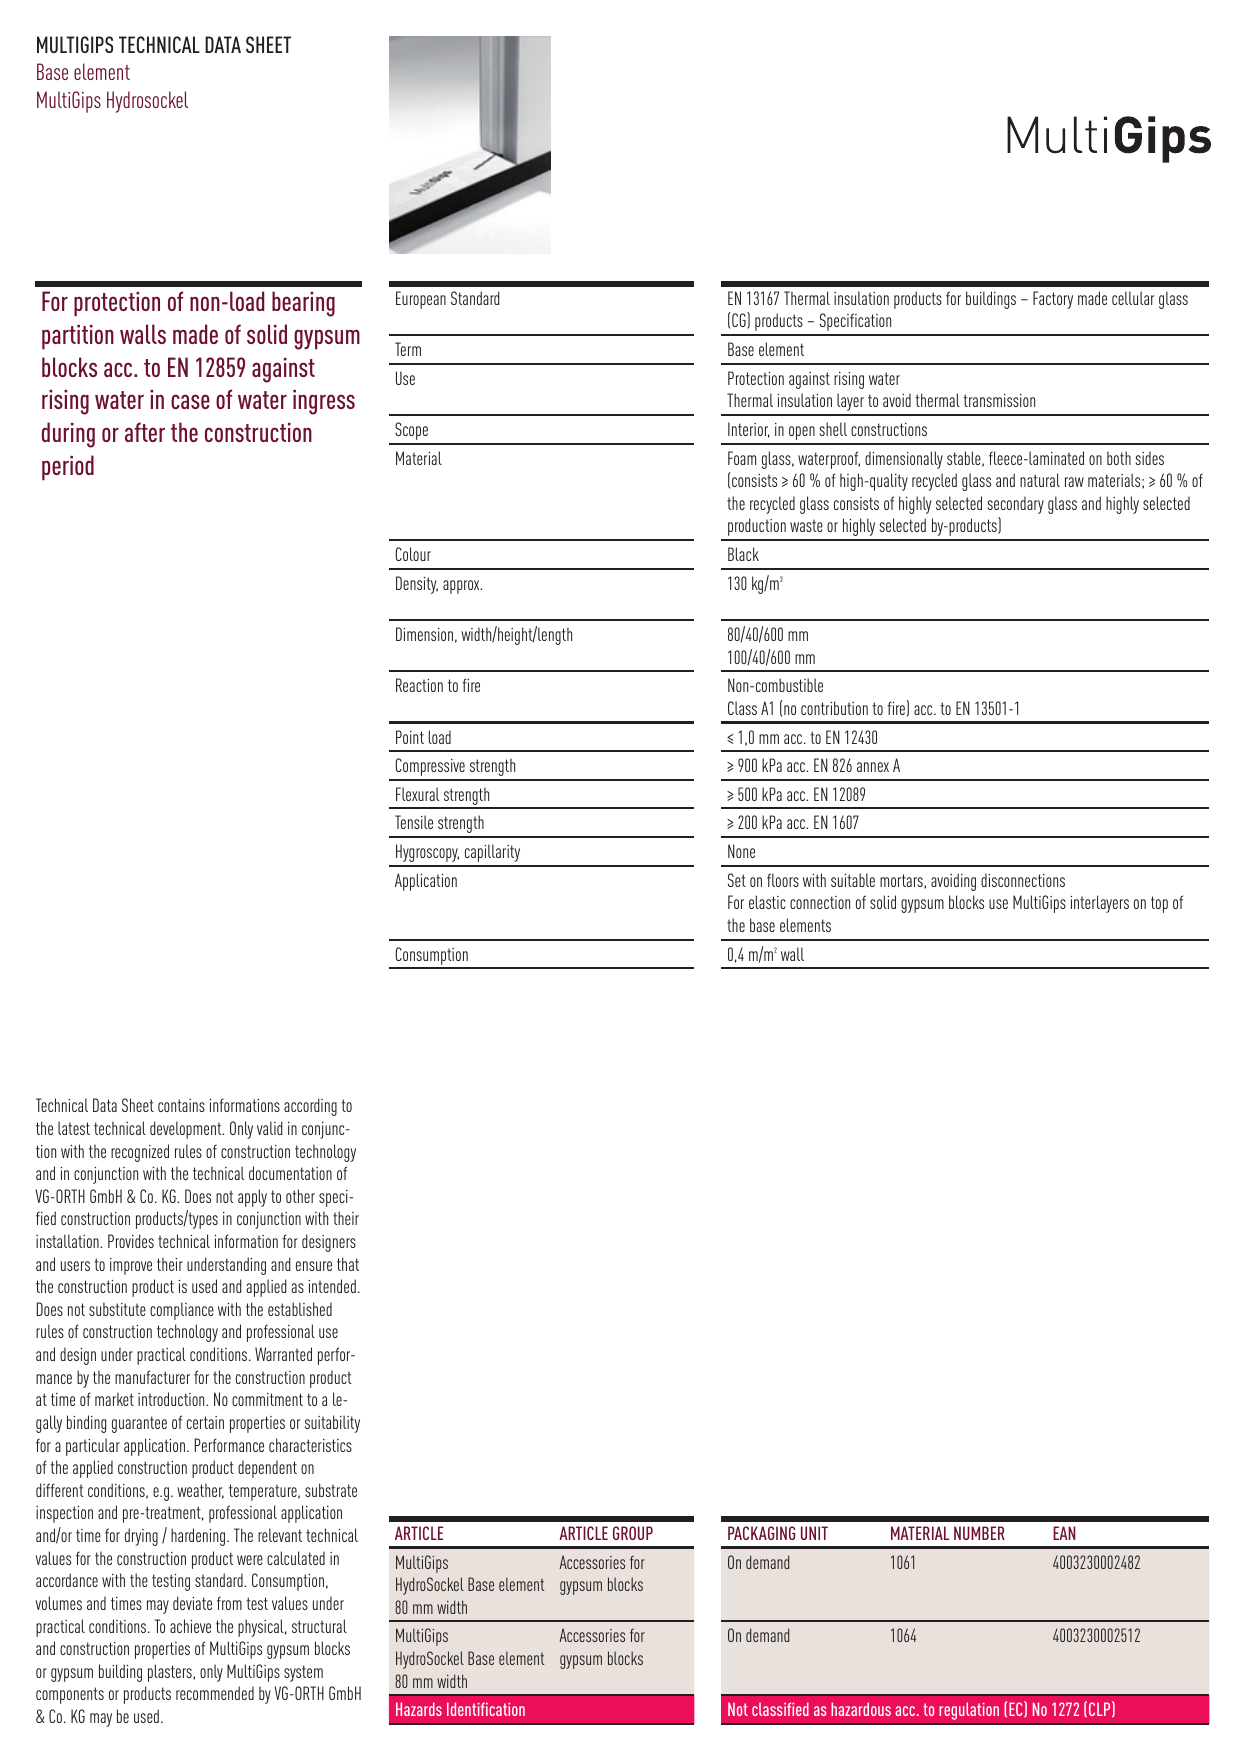  What do you see at coordinates (414, 822) in the screenshot?
I see `Tensile` at bounding box center [414, 822].
